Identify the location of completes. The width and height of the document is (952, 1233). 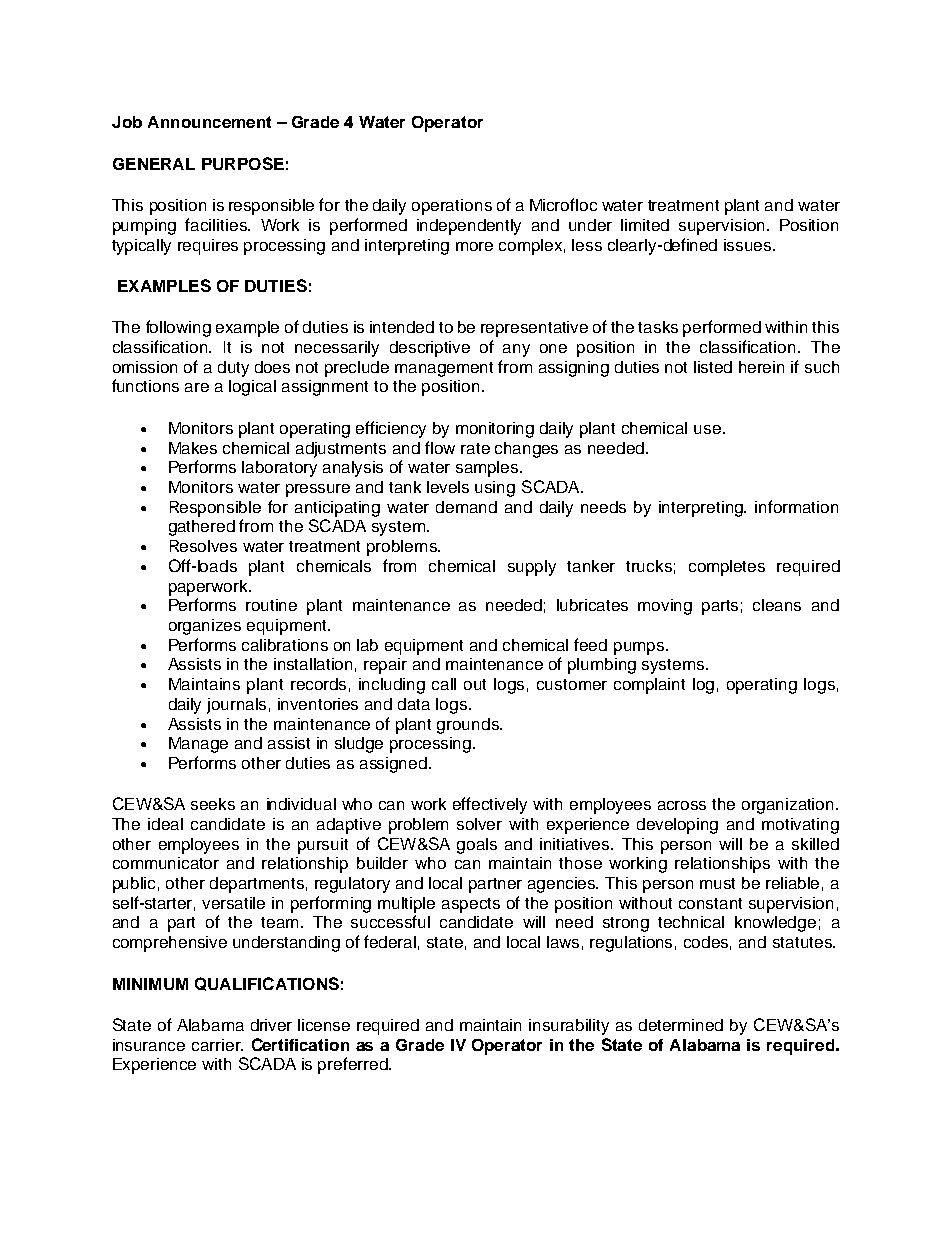
(727, 568).
